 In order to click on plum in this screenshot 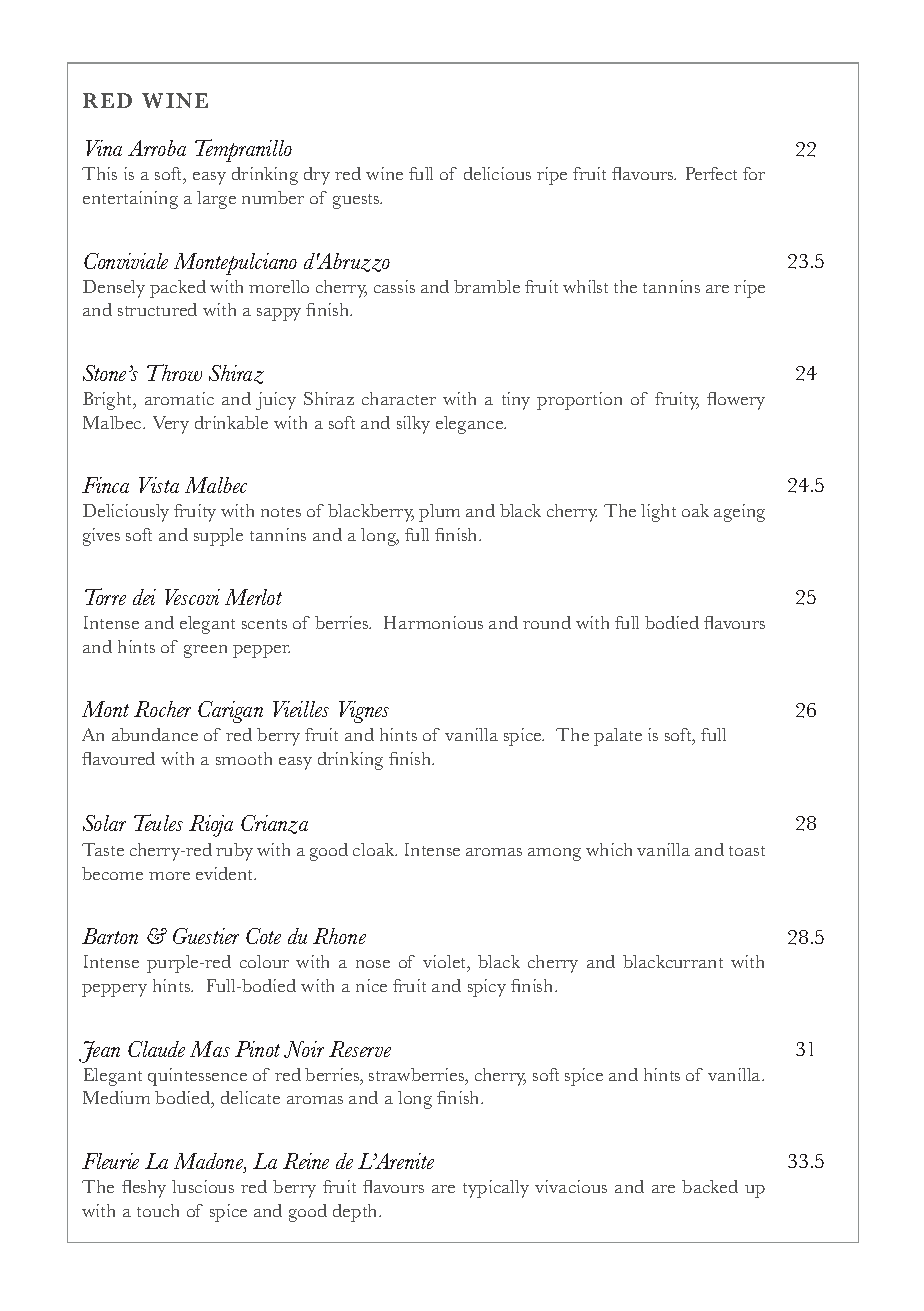, I will do `click(439, 513)`.
